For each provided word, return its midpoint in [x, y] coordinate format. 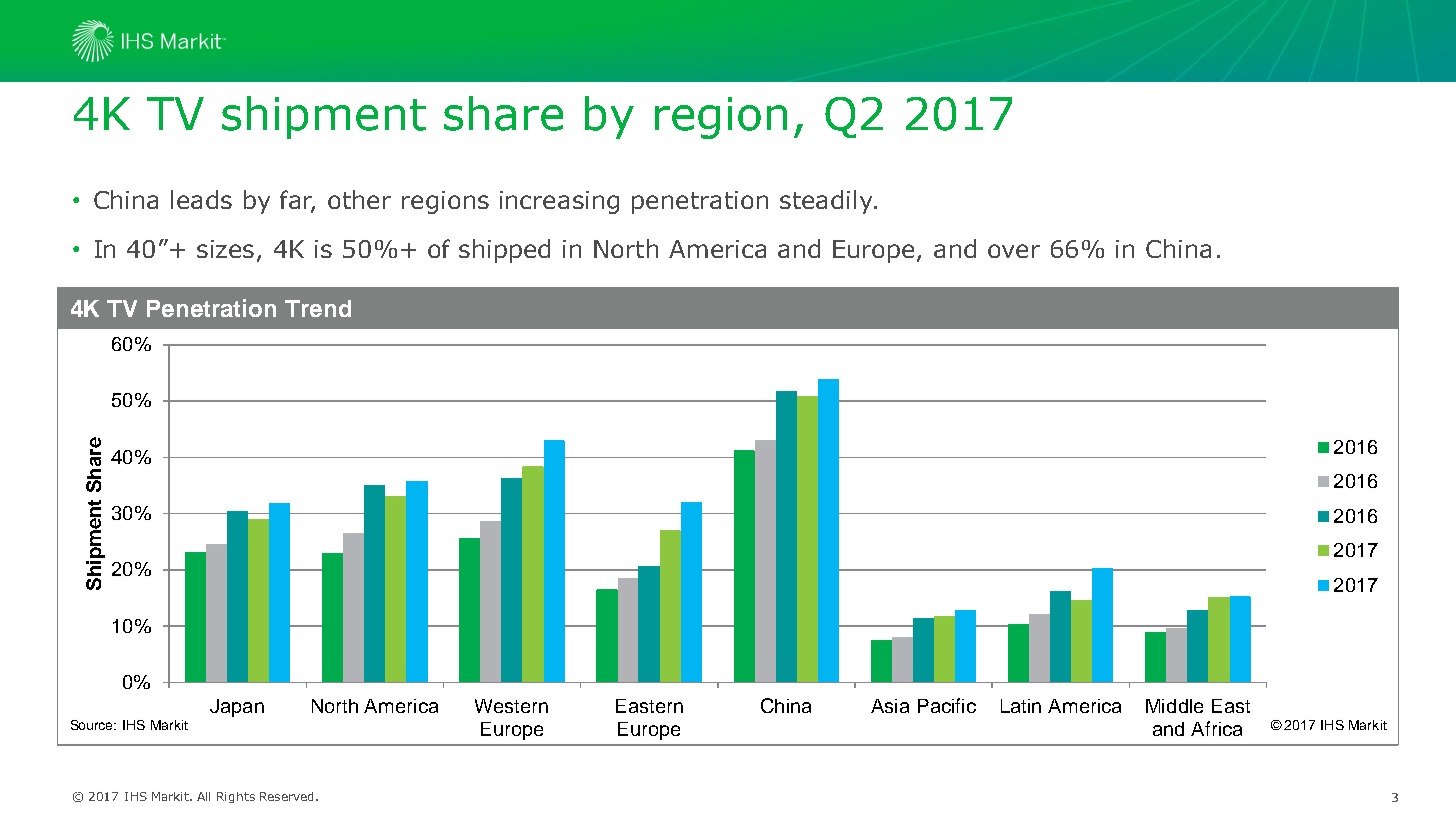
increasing [559, 202]
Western [511, 706]
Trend [318, 308]
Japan [237, 708]
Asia [890, 706]
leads [201, 199]
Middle [1174, 706]
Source [93, 725]
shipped [504, 251]
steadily [827, 202]
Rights [236, 797]
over [1014, 251]
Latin [1021, 706]
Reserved [288, 796]
